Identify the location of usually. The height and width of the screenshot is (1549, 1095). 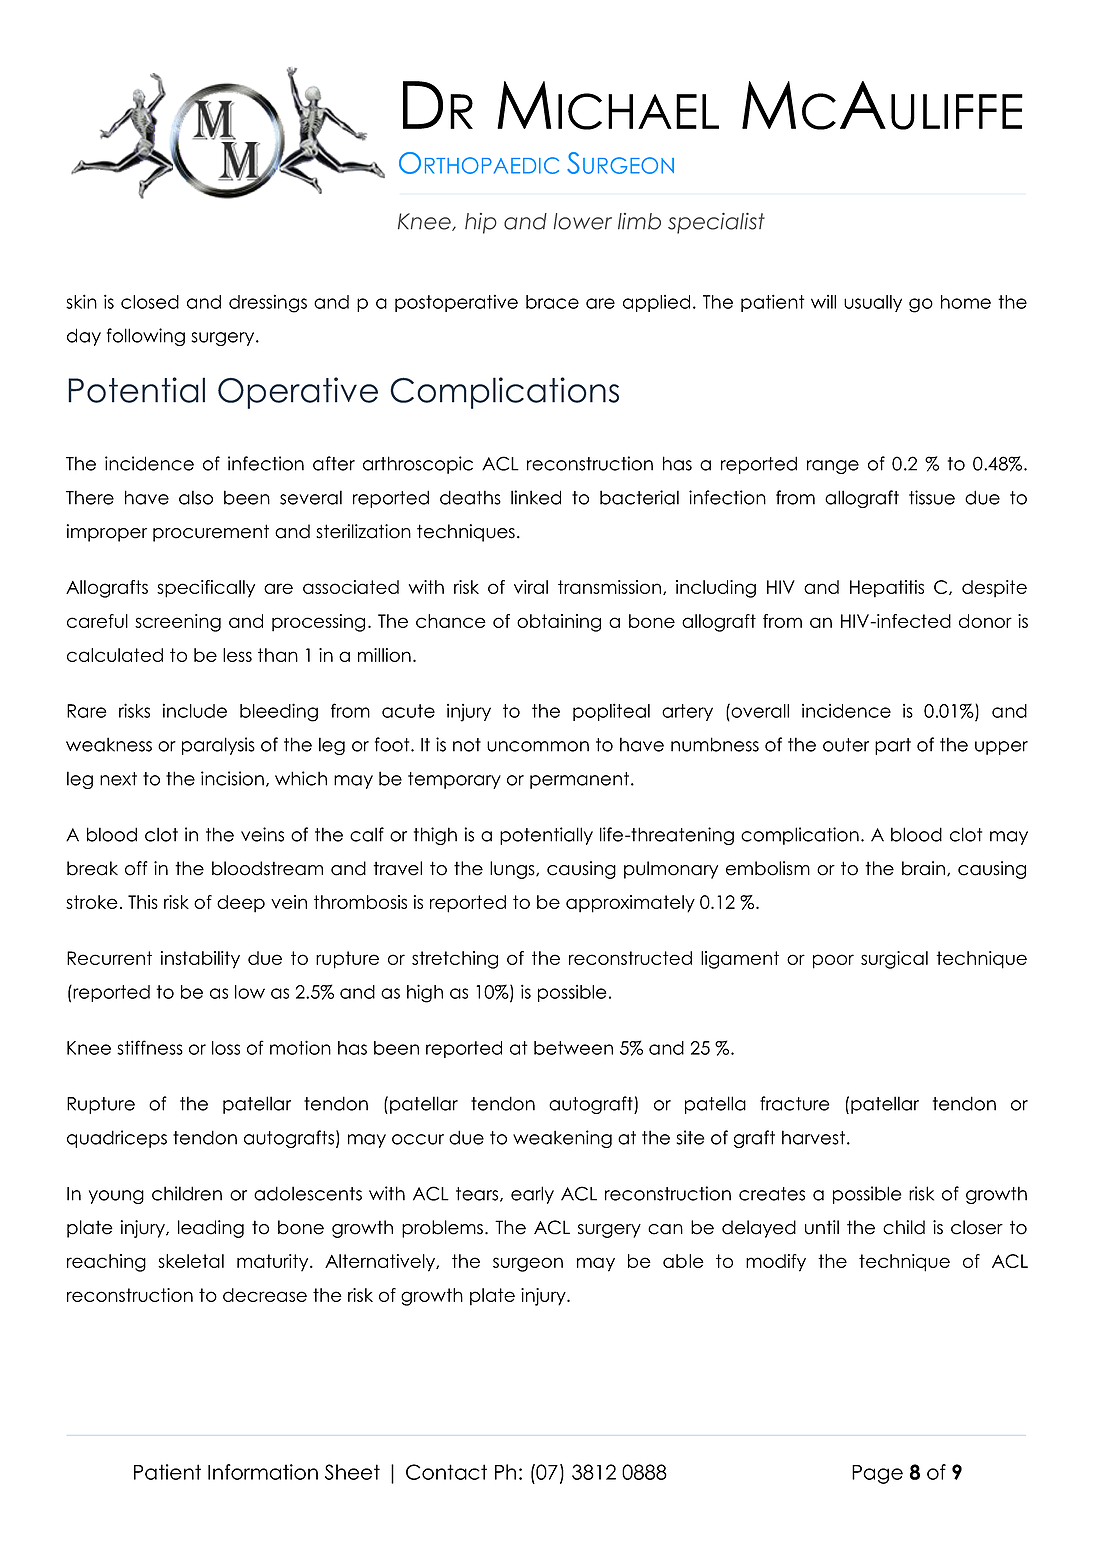
(873, 303).
